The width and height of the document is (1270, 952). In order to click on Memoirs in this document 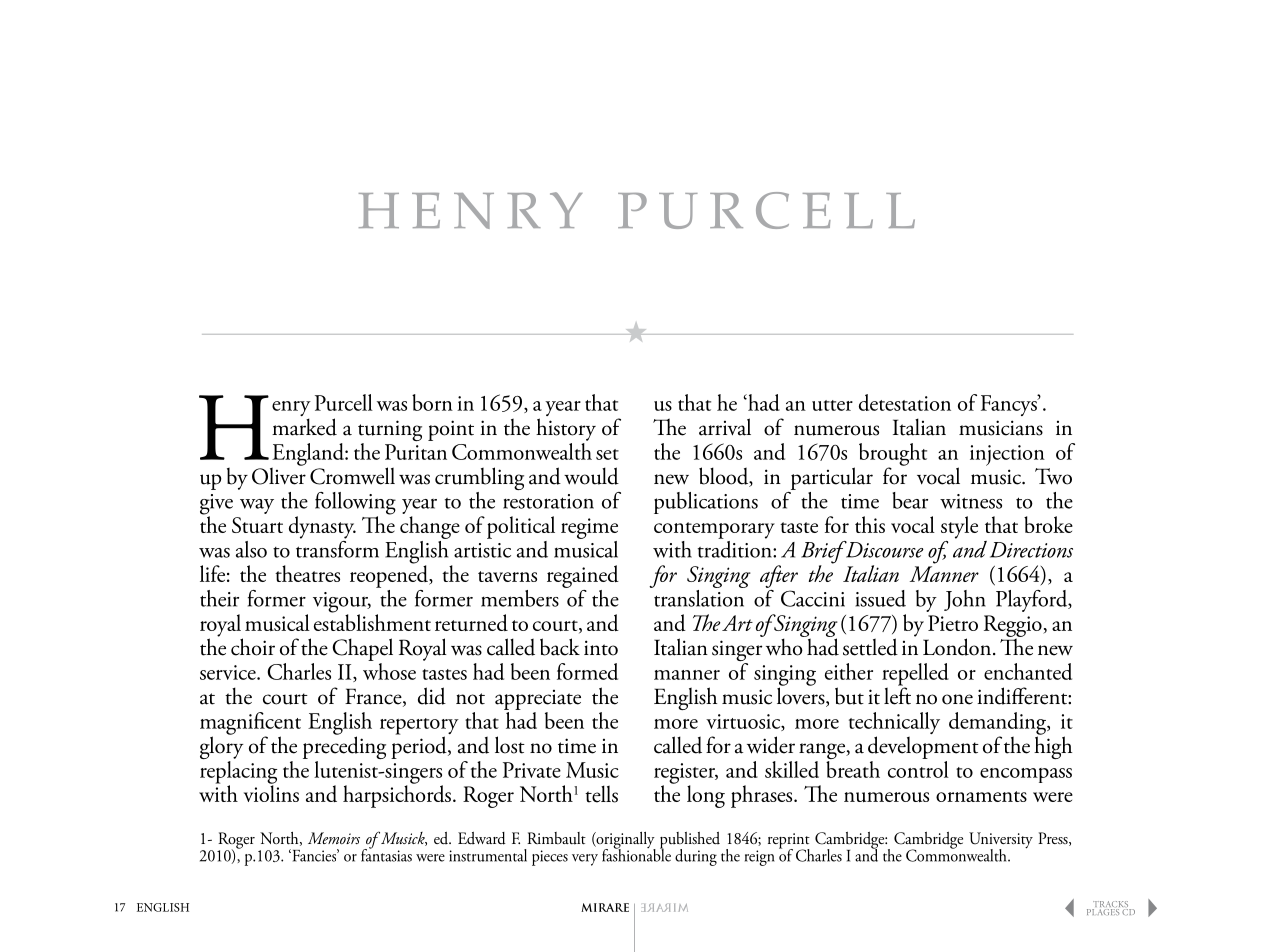, I will do `click(334, 838)`.
